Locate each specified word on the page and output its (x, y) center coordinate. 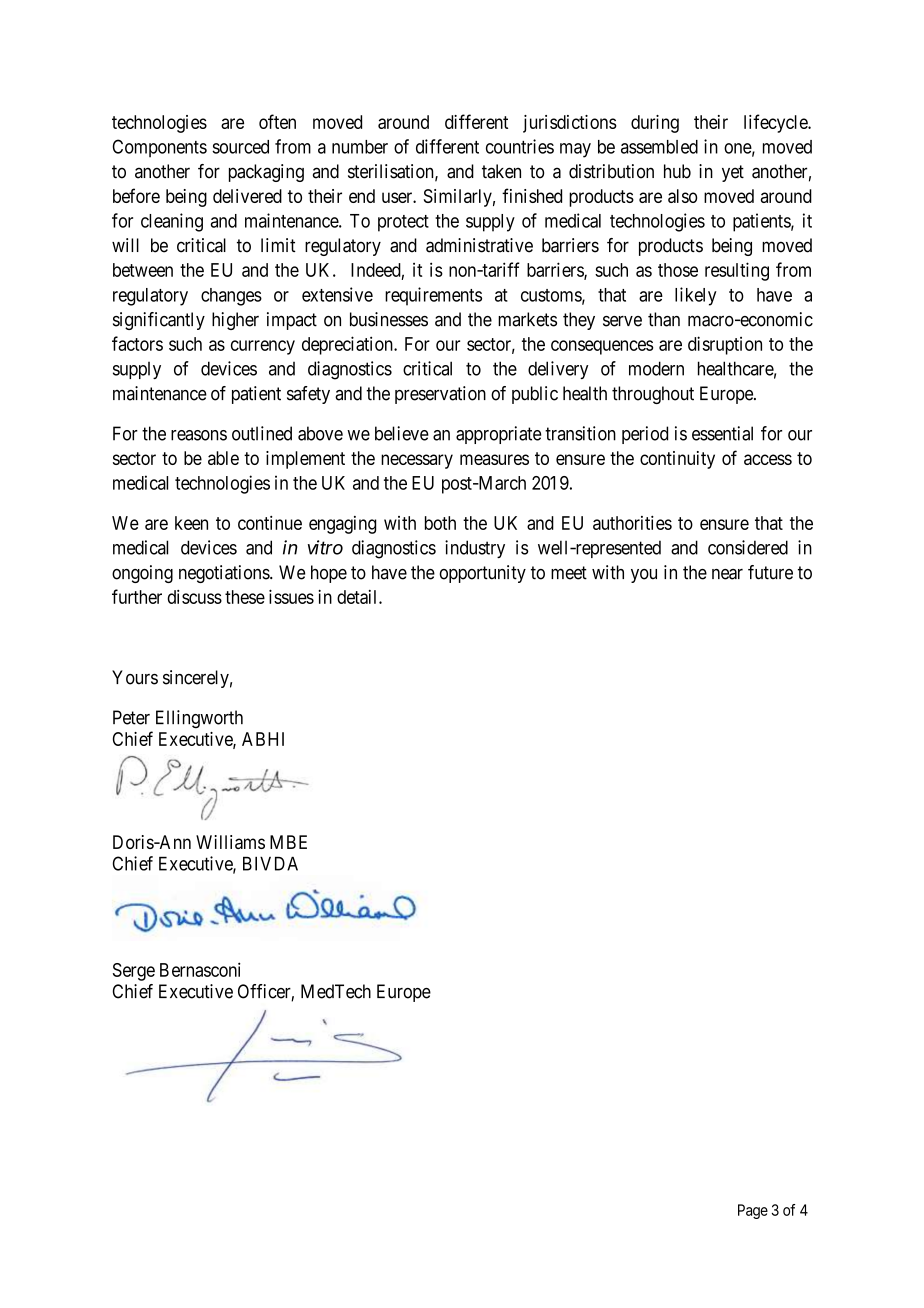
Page (753, 1211)
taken (501, 171)
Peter (131, 717)
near (727, 574)
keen (191, 523)
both (440, 523)
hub (677, 171)
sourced (240, 147)
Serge (134, 972)
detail (358, 597)
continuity (677, 460)
